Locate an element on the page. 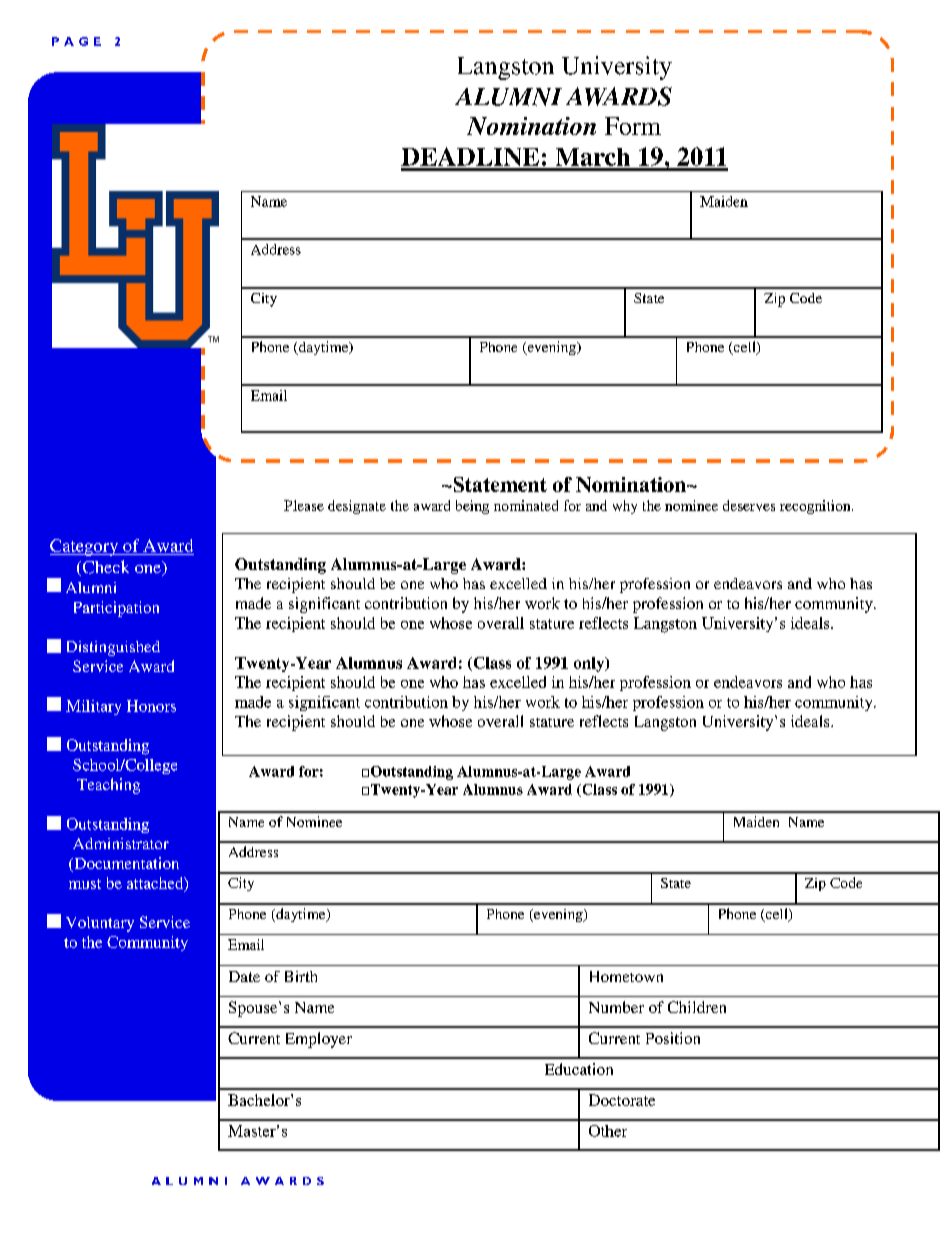 The height and width of the image is (1233, 952). Form is located at coordinates (633, 126).
